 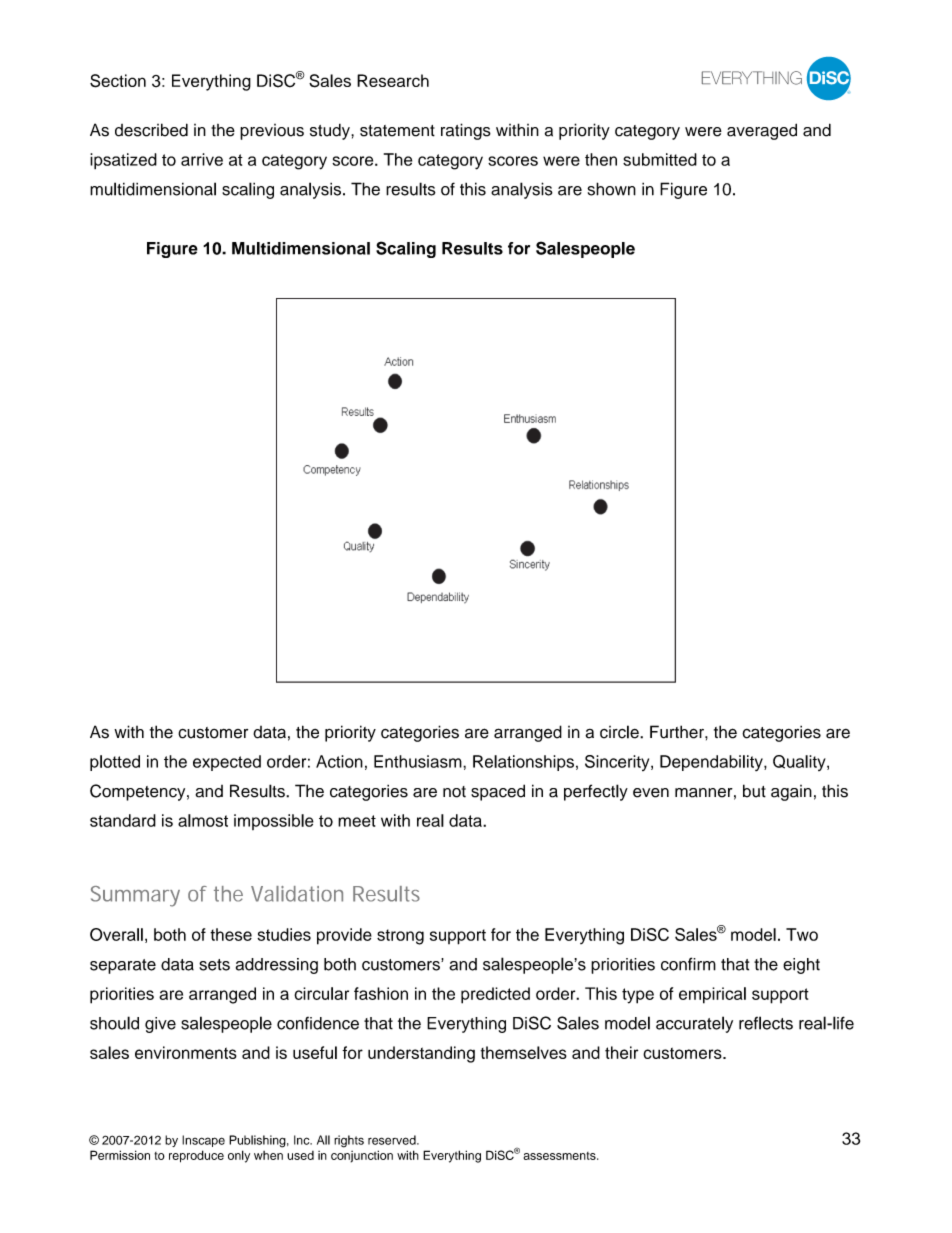 I want to click on averaged, so click(x=762, y=131).
